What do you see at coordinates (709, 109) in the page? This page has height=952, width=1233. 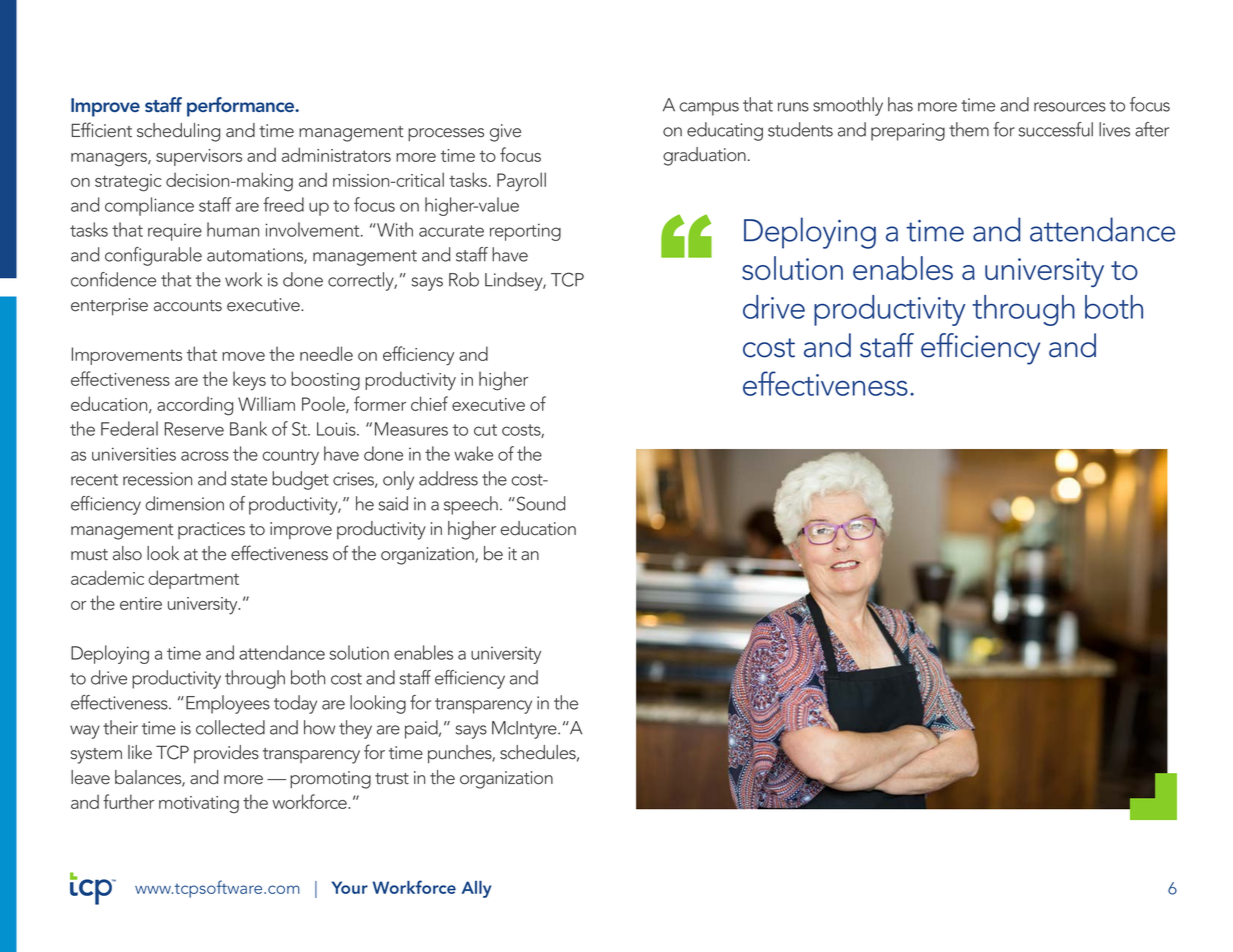 I see `campus` at bounding box center [709, 109].
